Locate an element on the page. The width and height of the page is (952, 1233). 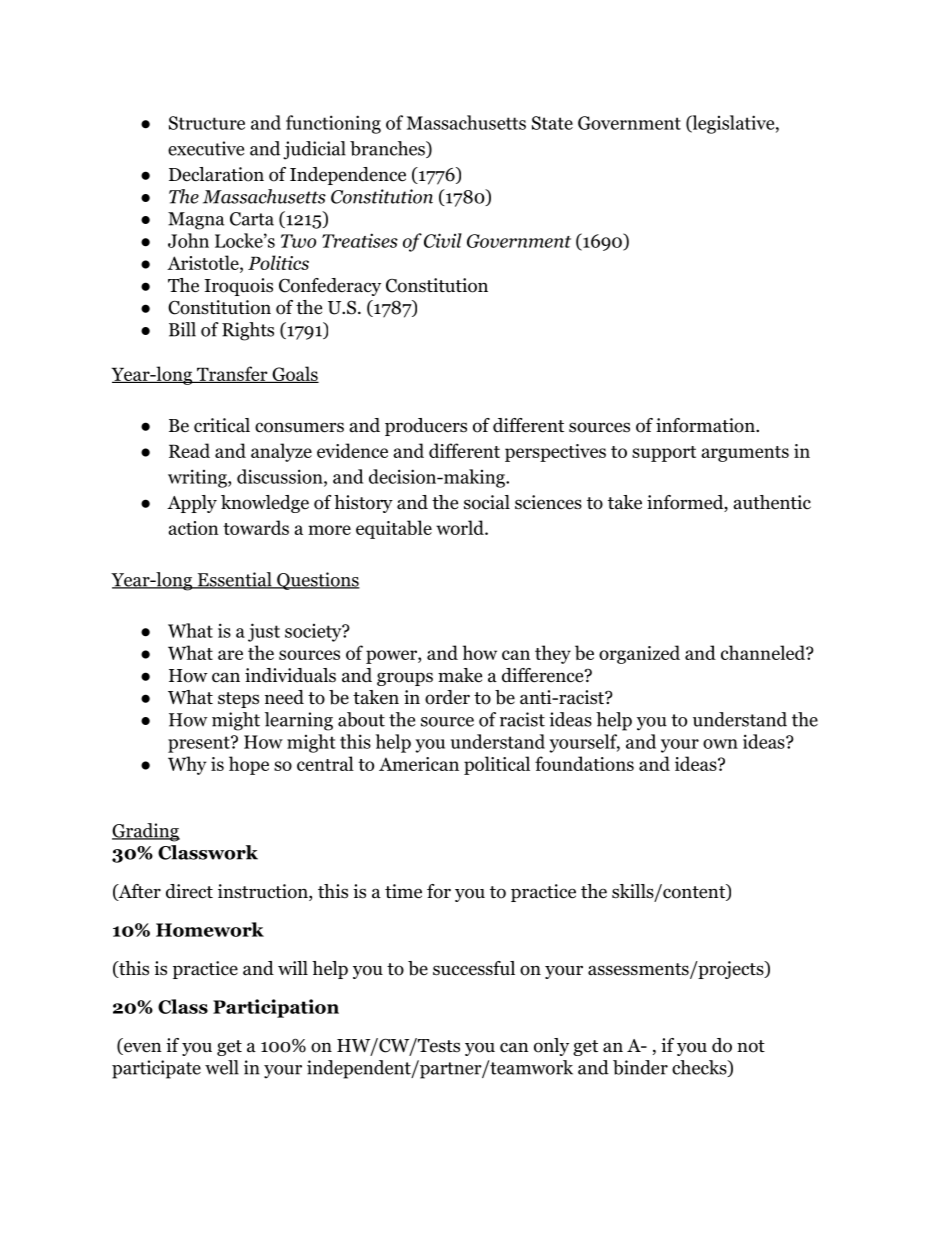
Essential is located at coordinates (234, 580).
